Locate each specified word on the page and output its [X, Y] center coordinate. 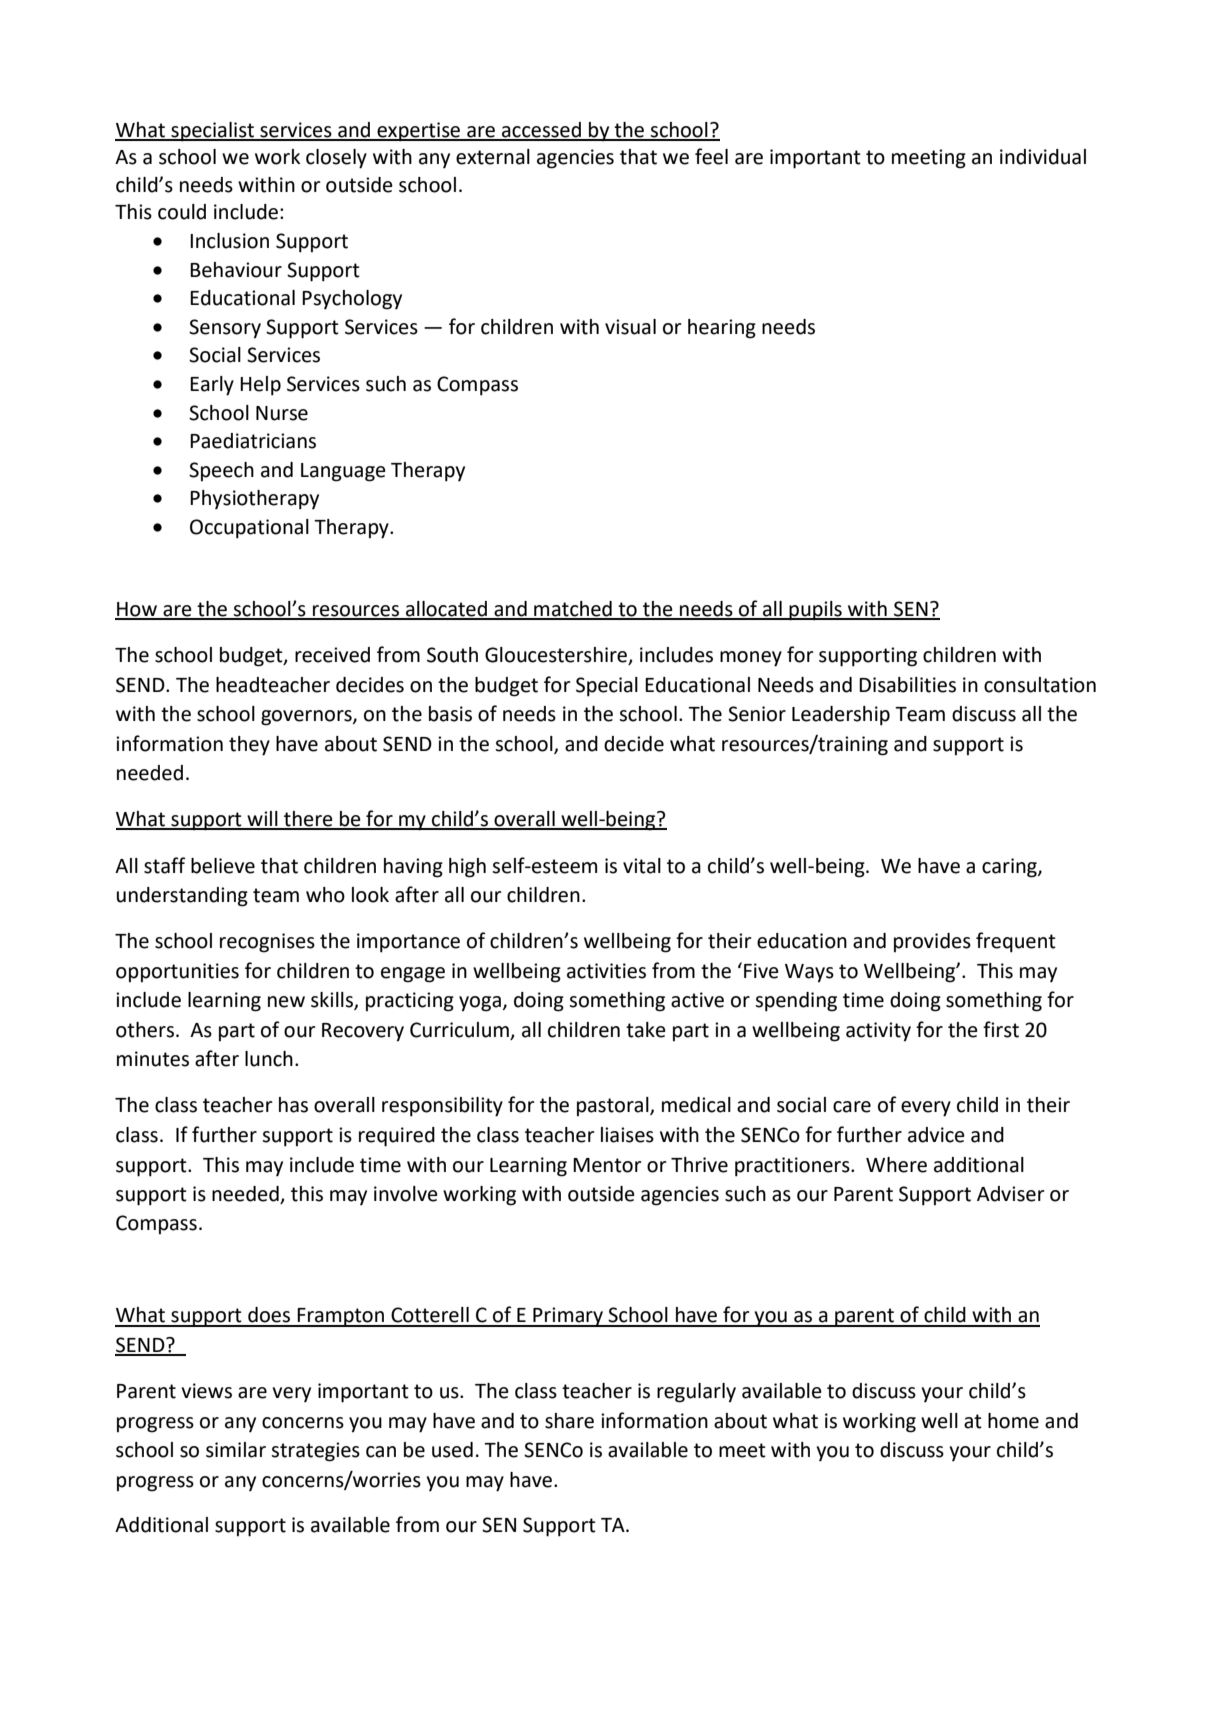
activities [606, 971]
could [182, 212]
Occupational [249, 529]
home [1013, 1421]
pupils [816, 611]
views [206, 1391]
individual [1043, 157]
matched [573, 610]
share [569, 1421]
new [286, 1002]
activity [878, 1032]
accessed [541, 131]
